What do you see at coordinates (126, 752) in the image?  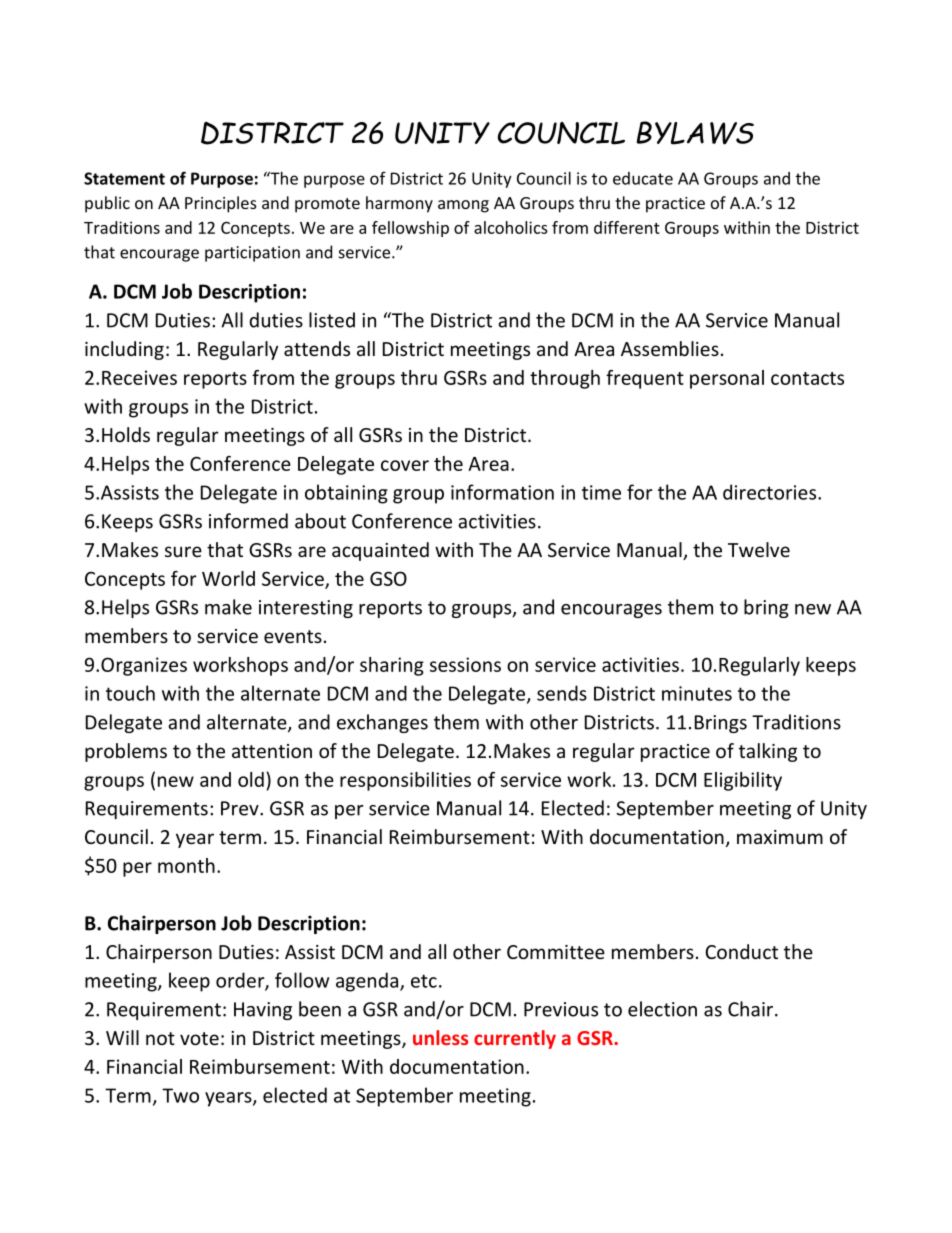 I see `problems` at bounding box center [126, 752].
